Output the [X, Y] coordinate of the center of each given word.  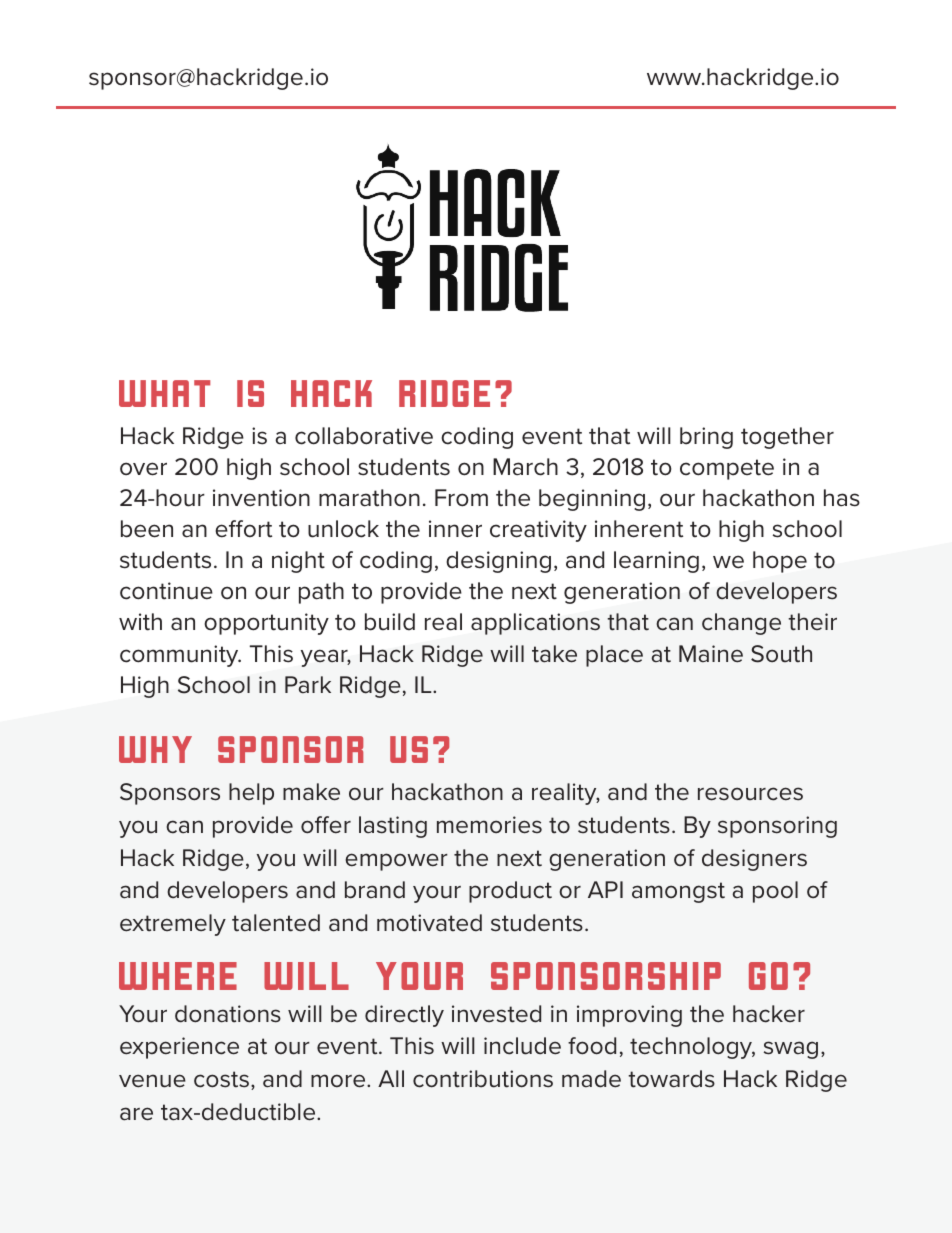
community [180, 656]
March [525, 467]
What [164, 393]
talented [276, 923]
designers [754, 860]
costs [221, 1079]
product [510, 892]
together [787, 438]
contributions [483, 1079]
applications [535, 624]
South [781, 654]
